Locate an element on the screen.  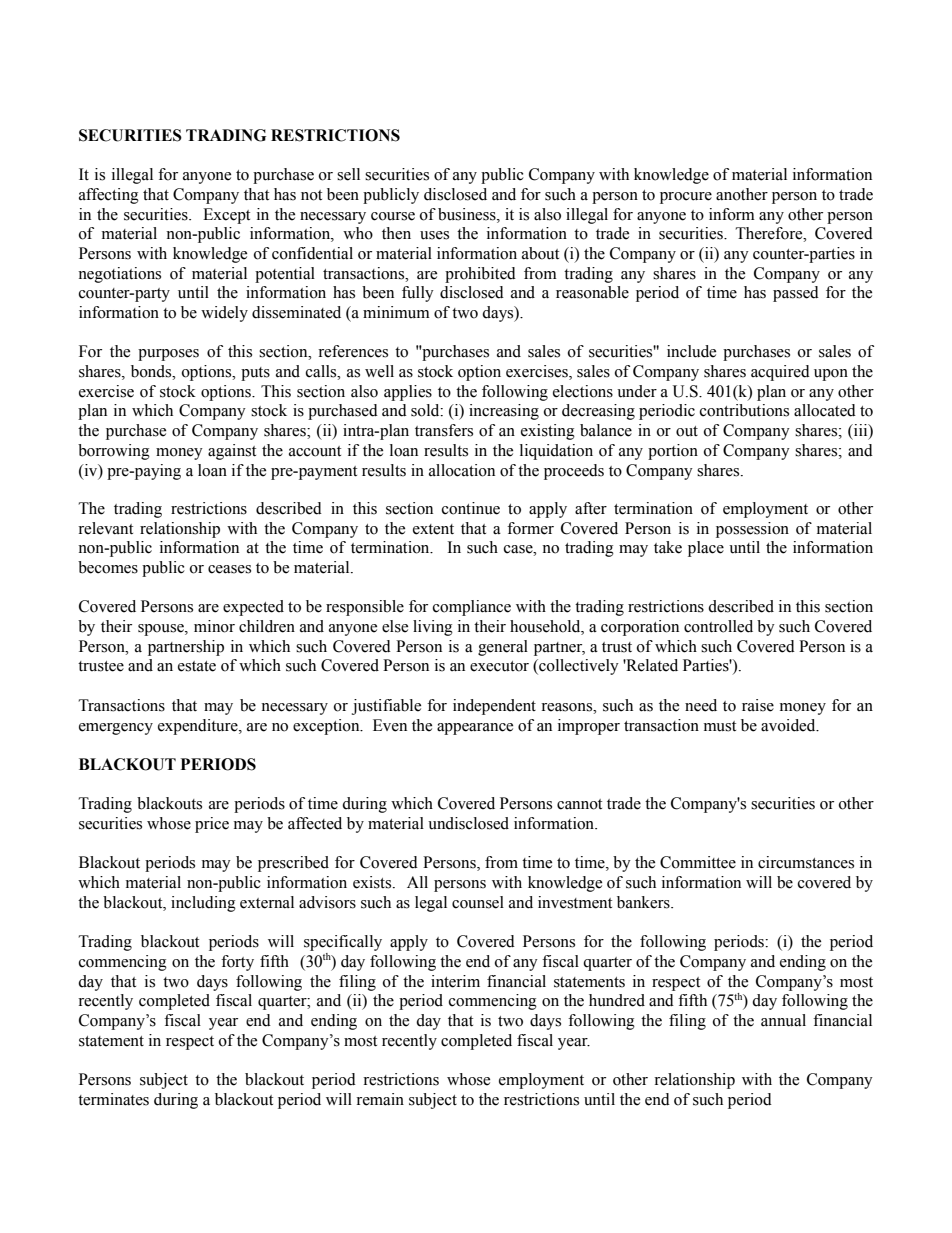
procure is located at coordinates (686, 198).
